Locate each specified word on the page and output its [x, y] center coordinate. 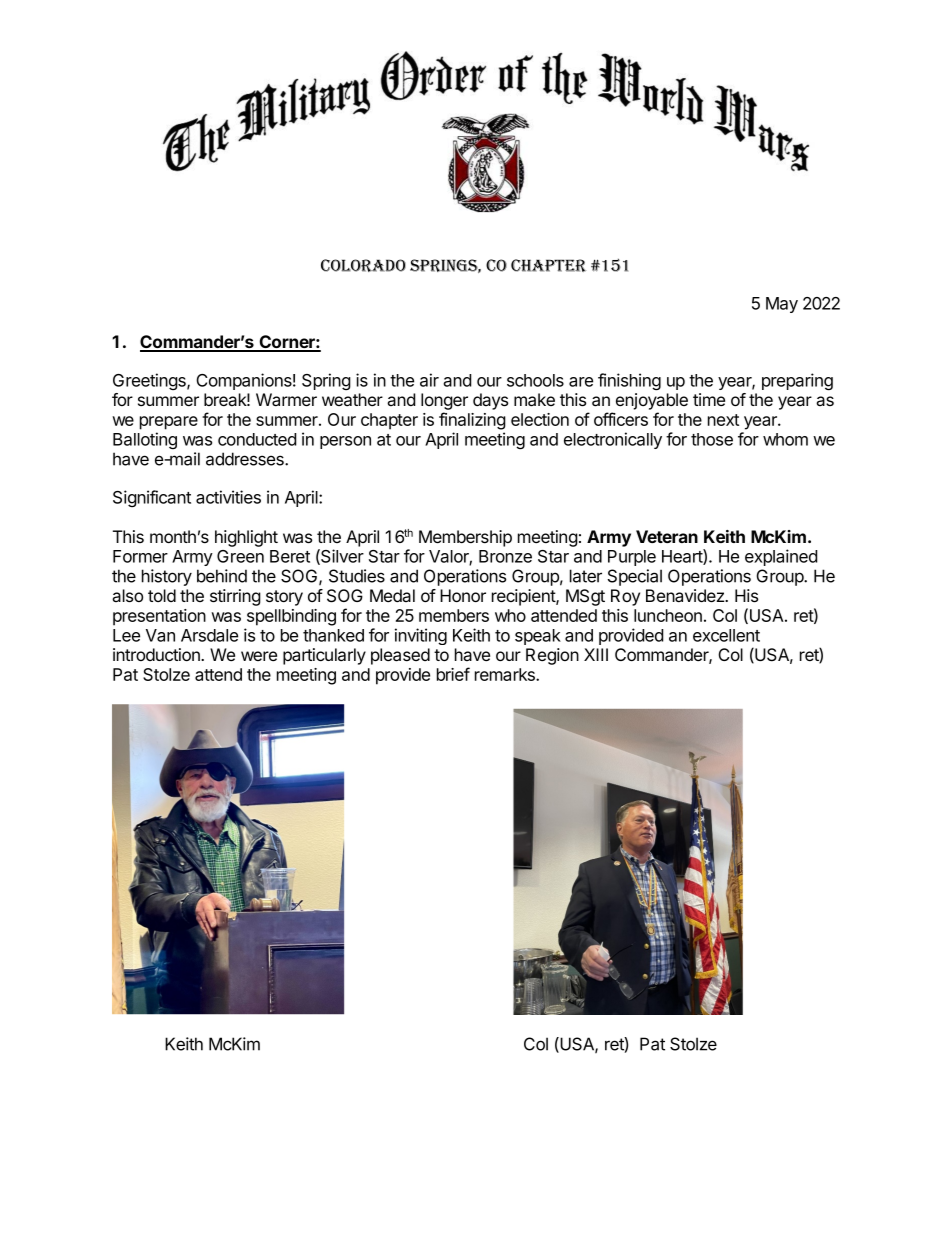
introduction [157, 654]
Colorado [363, 265]
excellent [726, 635]
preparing [797, 382]
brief [453, 674]
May [782, 305]
